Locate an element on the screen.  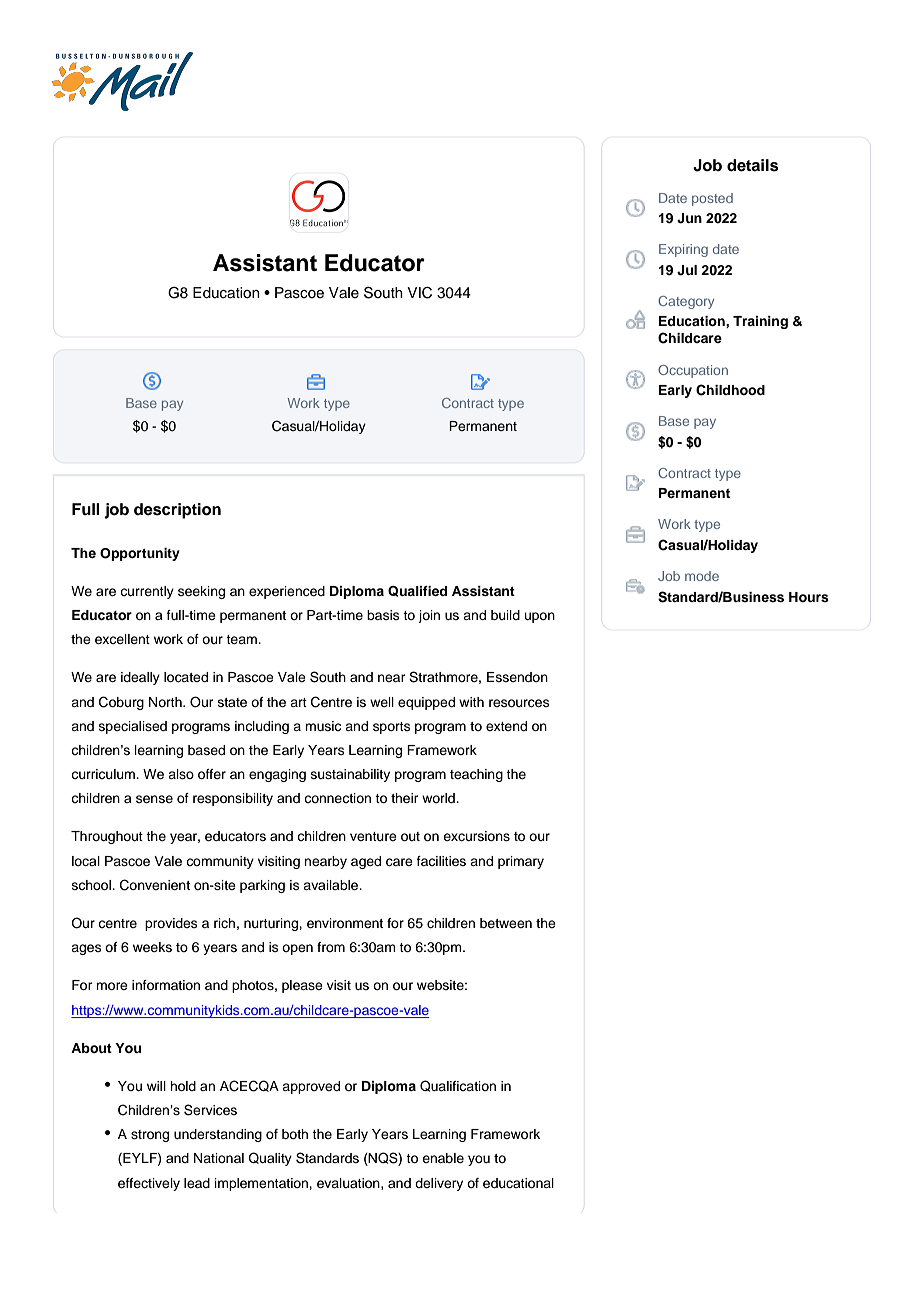
primary is located at coordinates (521, 862).
